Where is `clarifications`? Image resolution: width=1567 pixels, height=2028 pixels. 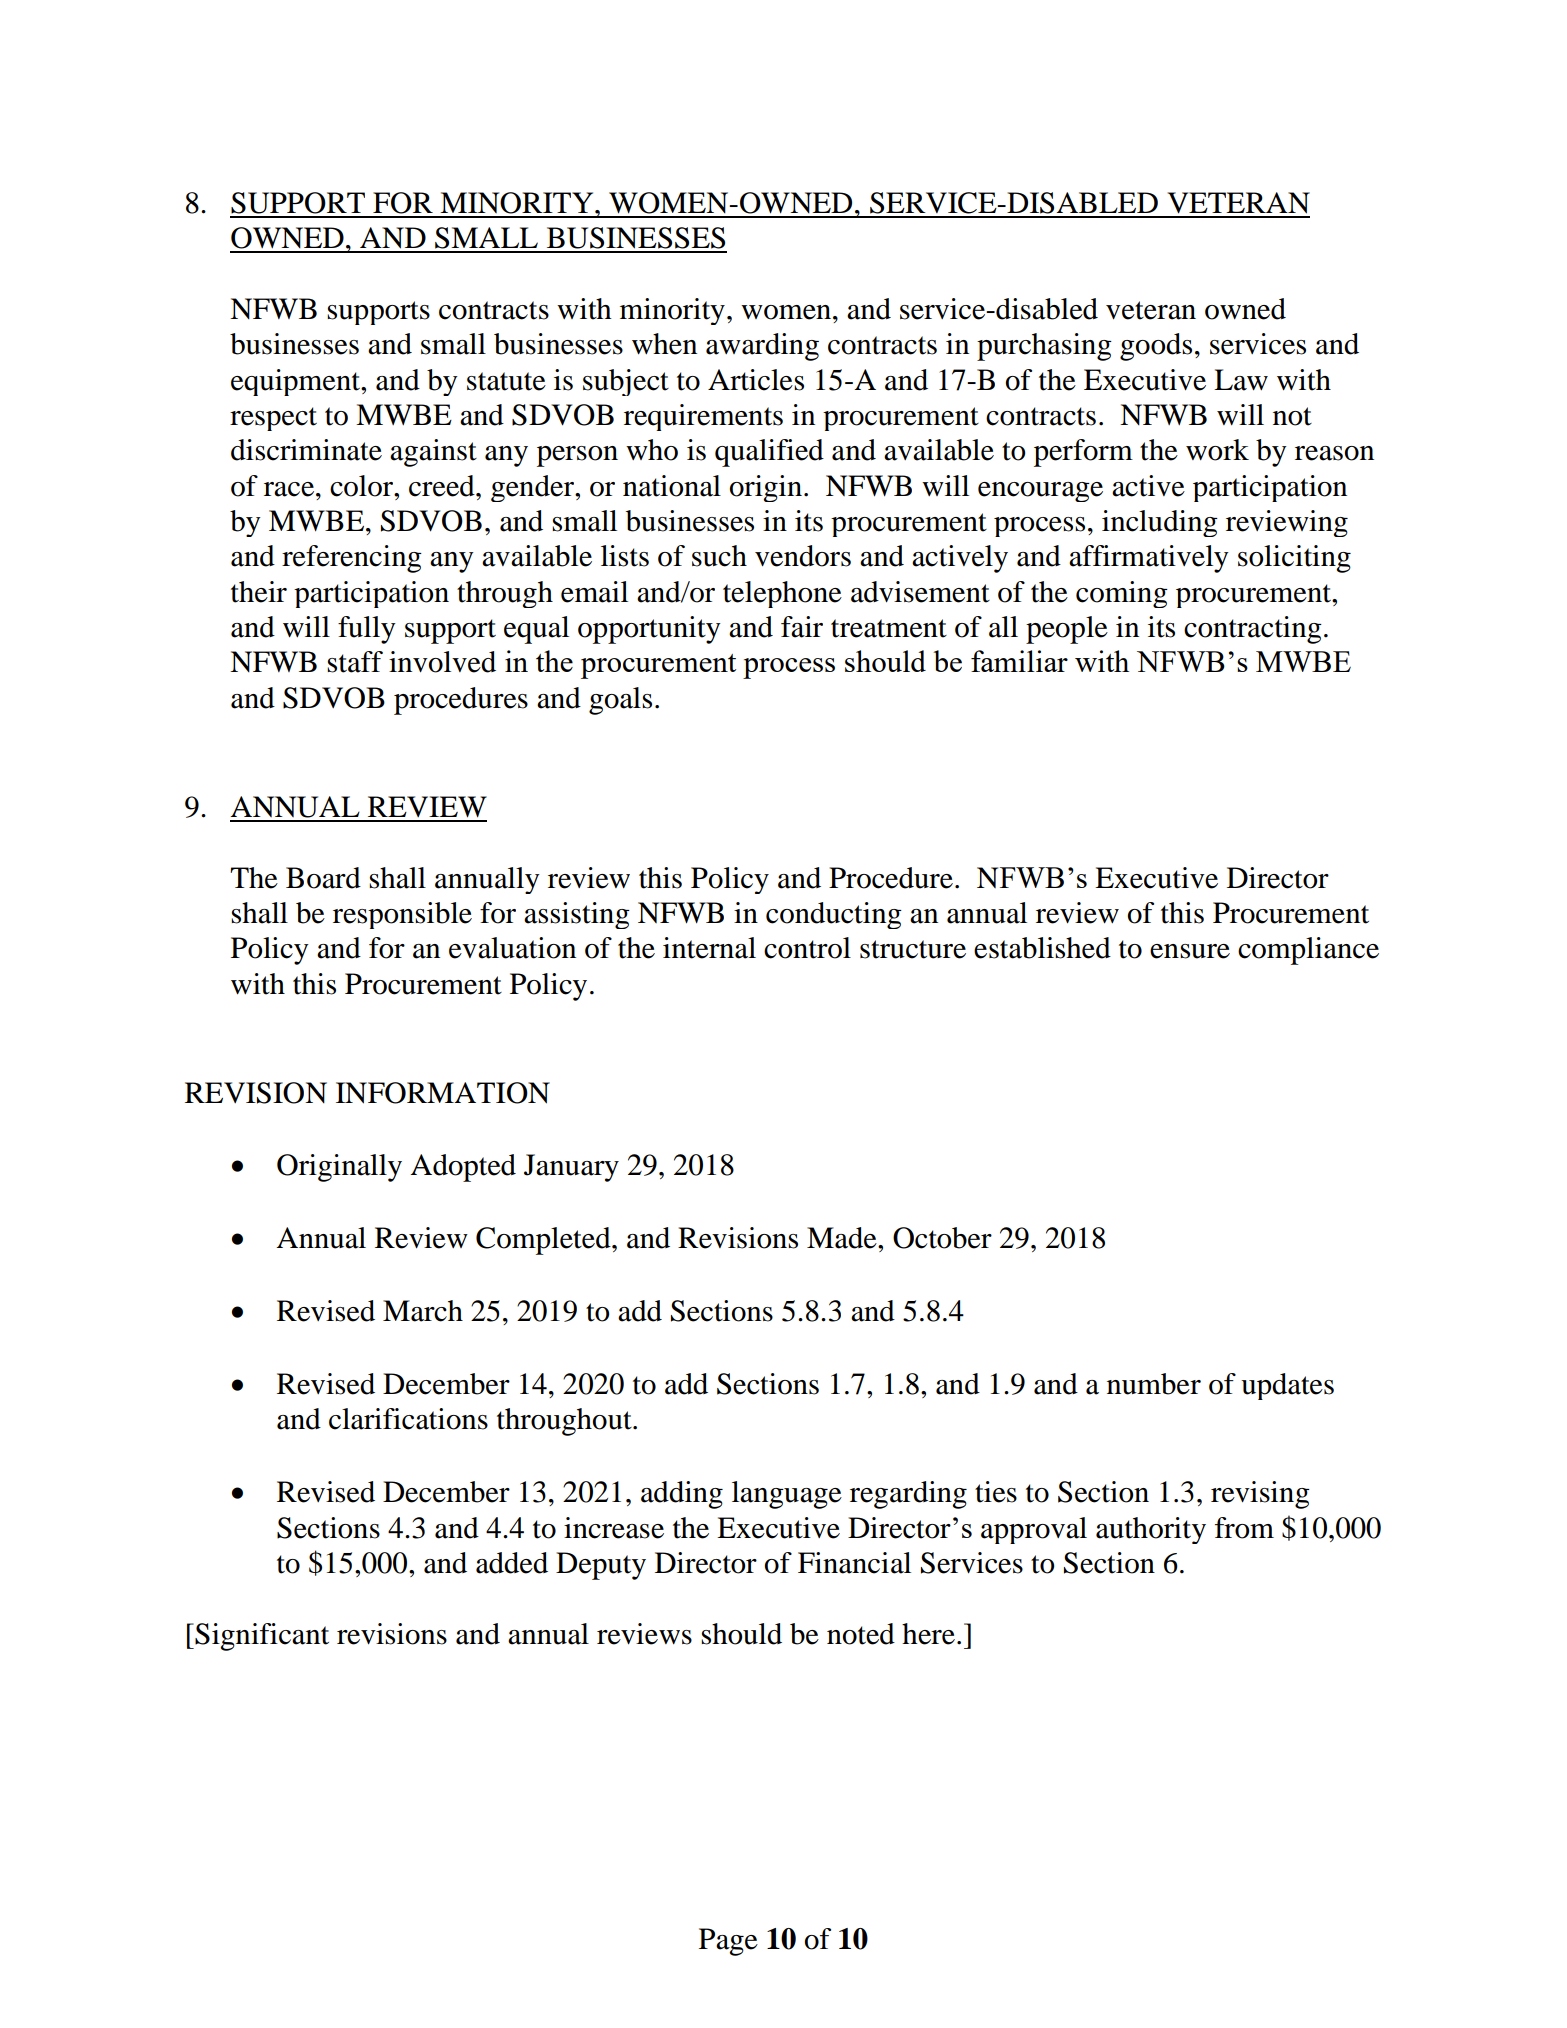
clarifications is located at coordinates (408, 1419).
